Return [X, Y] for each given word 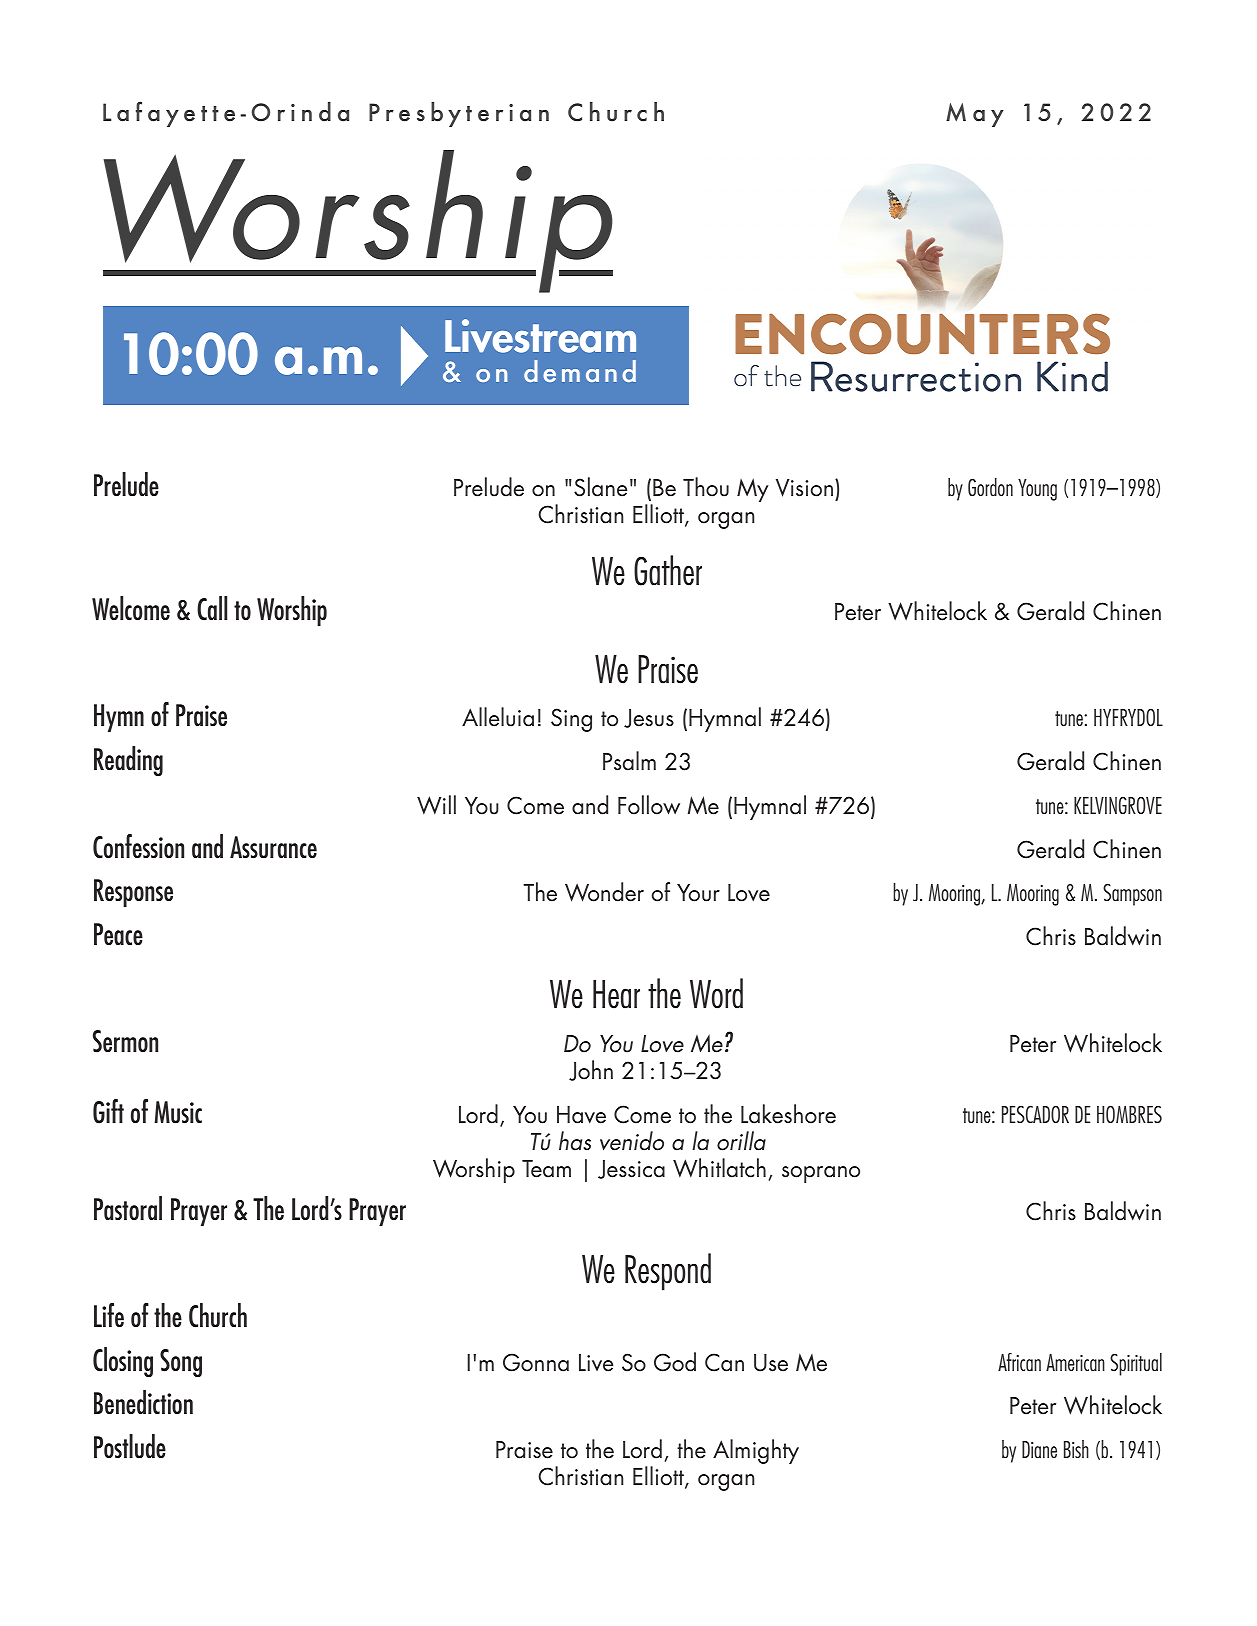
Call [212, 608]
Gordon [990, 487]
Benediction [143, 1402]
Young [1037, 490]
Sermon [125, 1041]
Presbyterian [459, 114]
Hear [616, 994]
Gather [668, 570]
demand [580, 371]
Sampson [1132, 894]
